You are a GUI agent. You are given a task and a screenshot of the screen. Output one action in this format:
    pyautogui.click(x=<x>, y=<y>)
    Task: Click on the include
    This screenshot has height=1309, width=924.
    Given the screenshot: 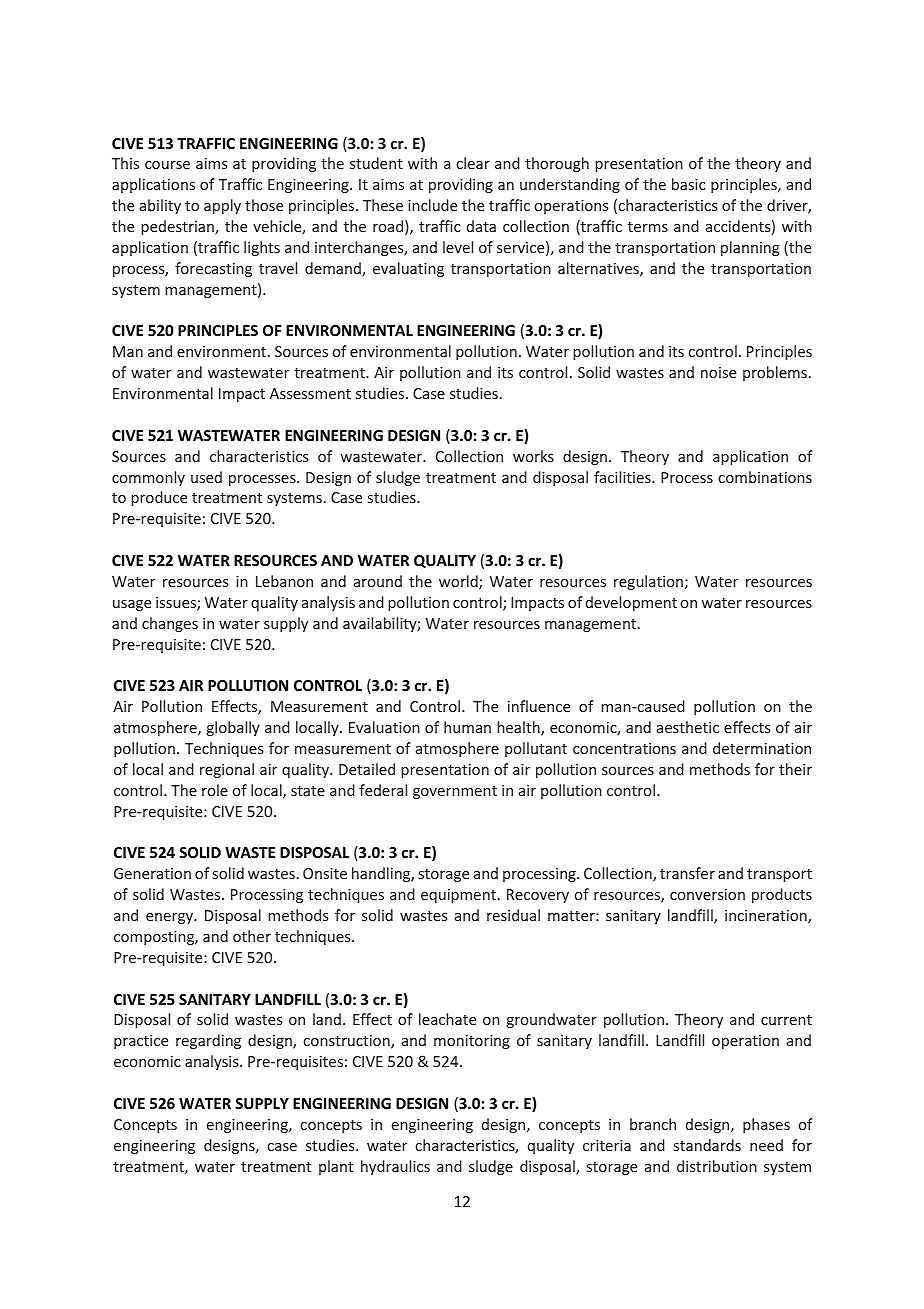 What is the action you would take?
    pyautogui.click(x=432, y=205)
